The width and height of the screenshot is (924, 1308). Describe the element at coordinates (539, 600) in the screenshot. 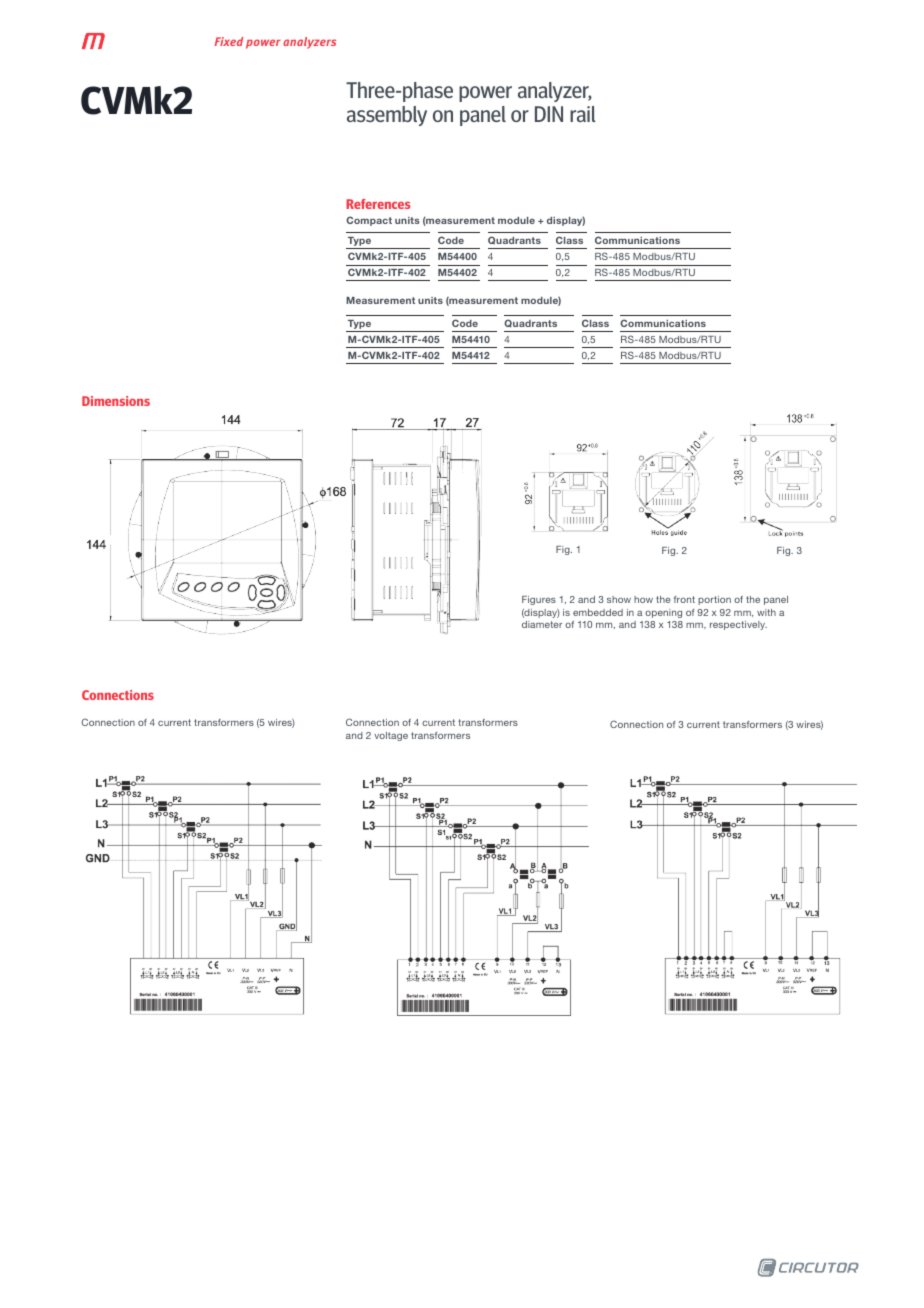

I see `Figures` at that location.
